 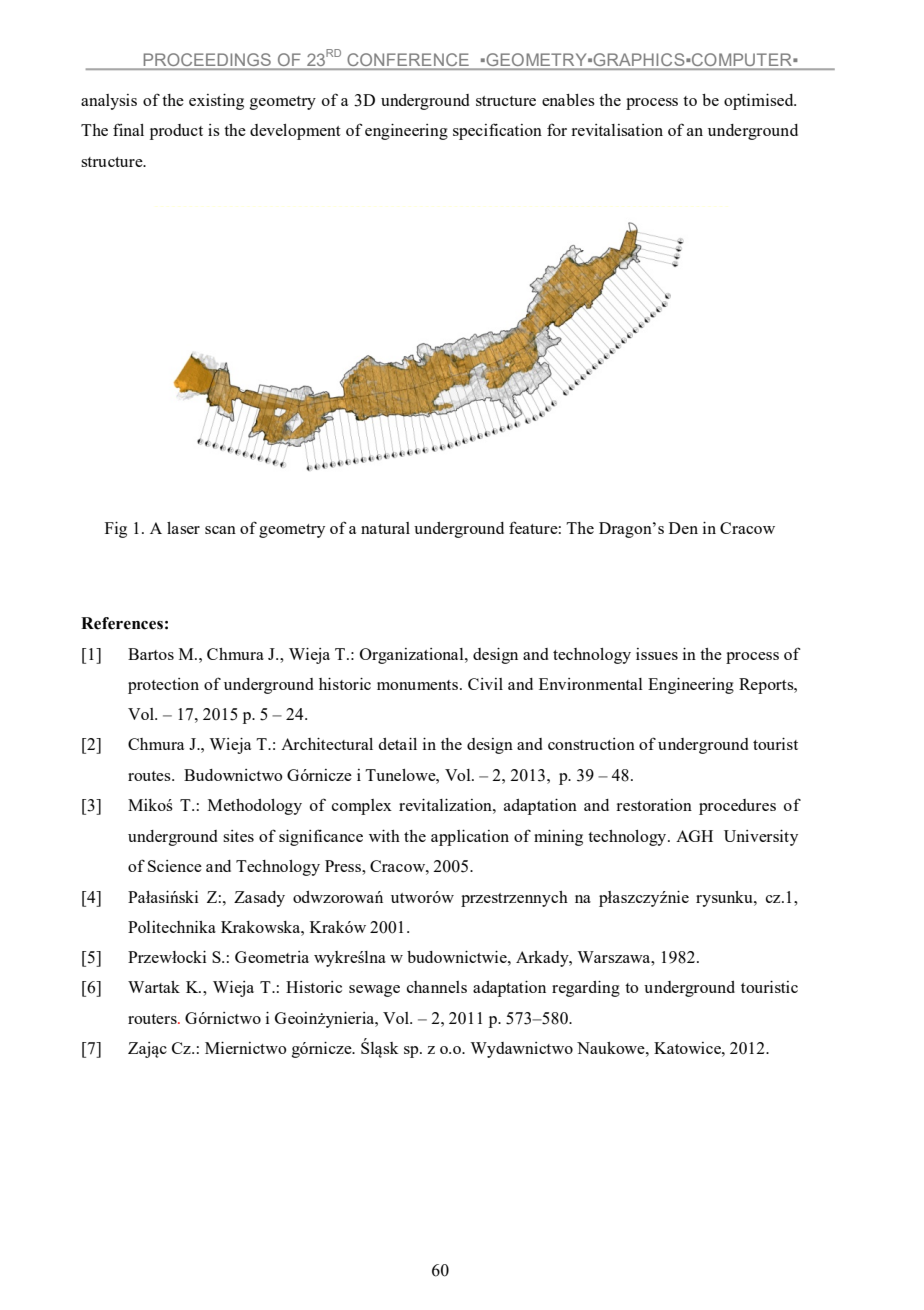 What do you see at coordinates (586, 989) in the screenshot?
I see `regarding` at bounding box center [586, 989].
